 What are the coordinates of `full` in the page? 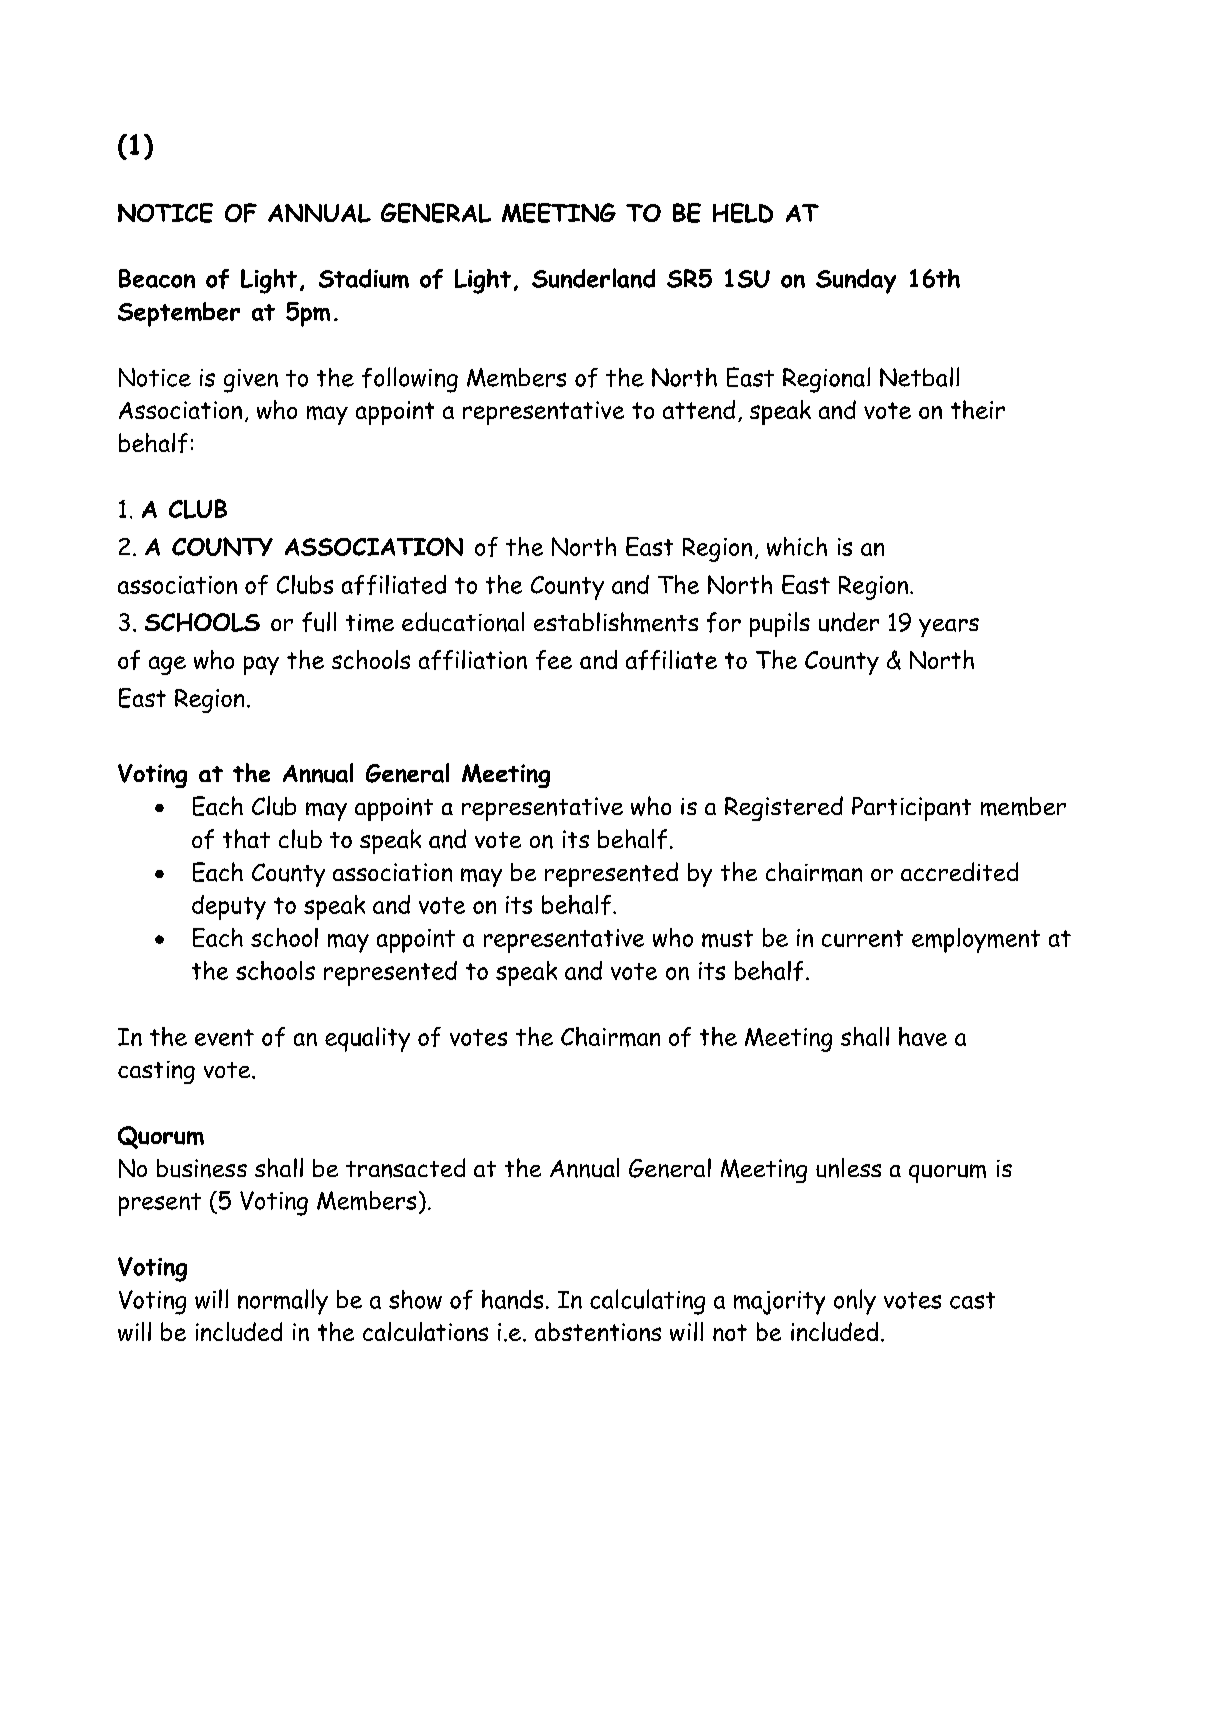 It's located at (319, 622).
